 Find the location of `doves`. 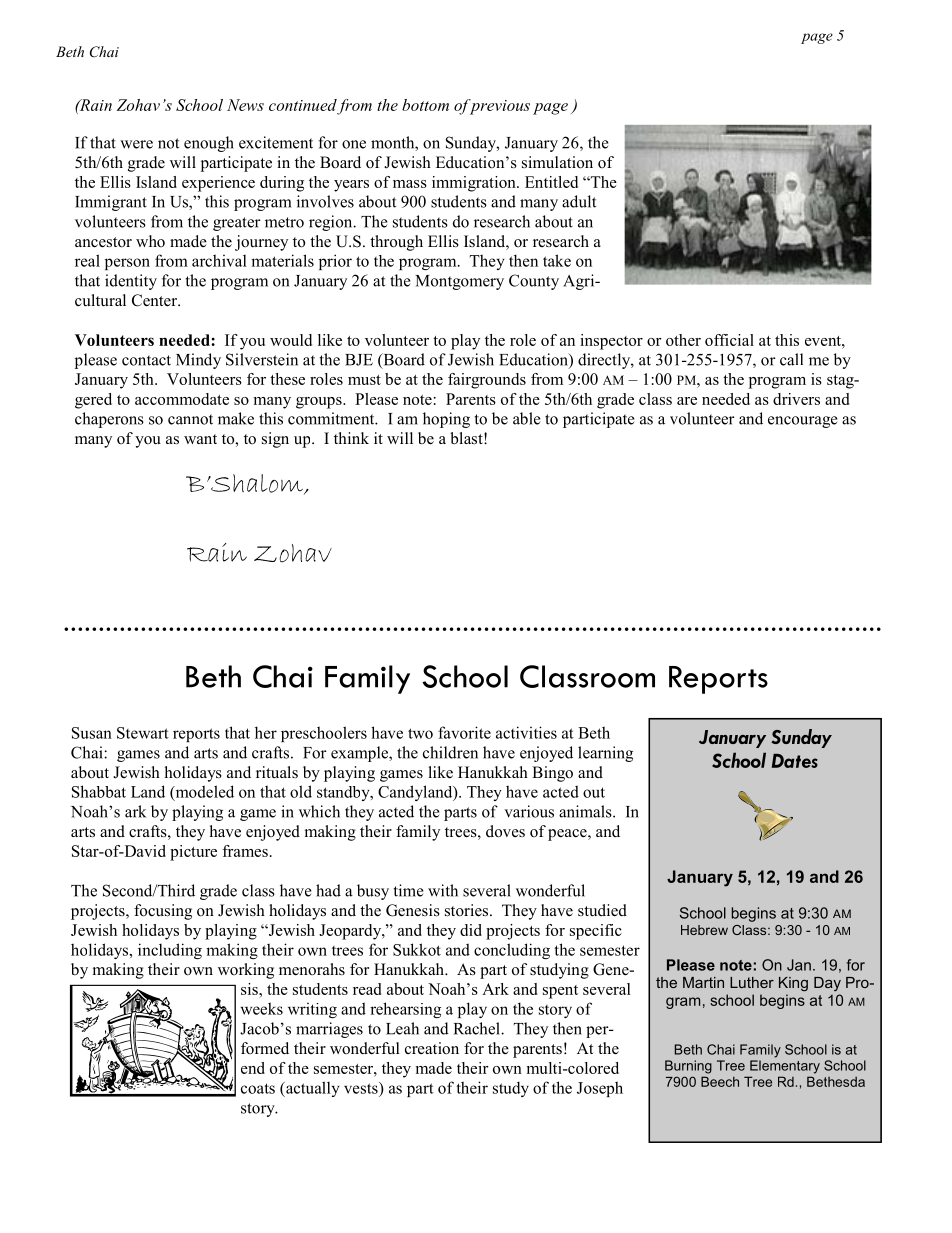

doves is located at coordinates (505, 831).
